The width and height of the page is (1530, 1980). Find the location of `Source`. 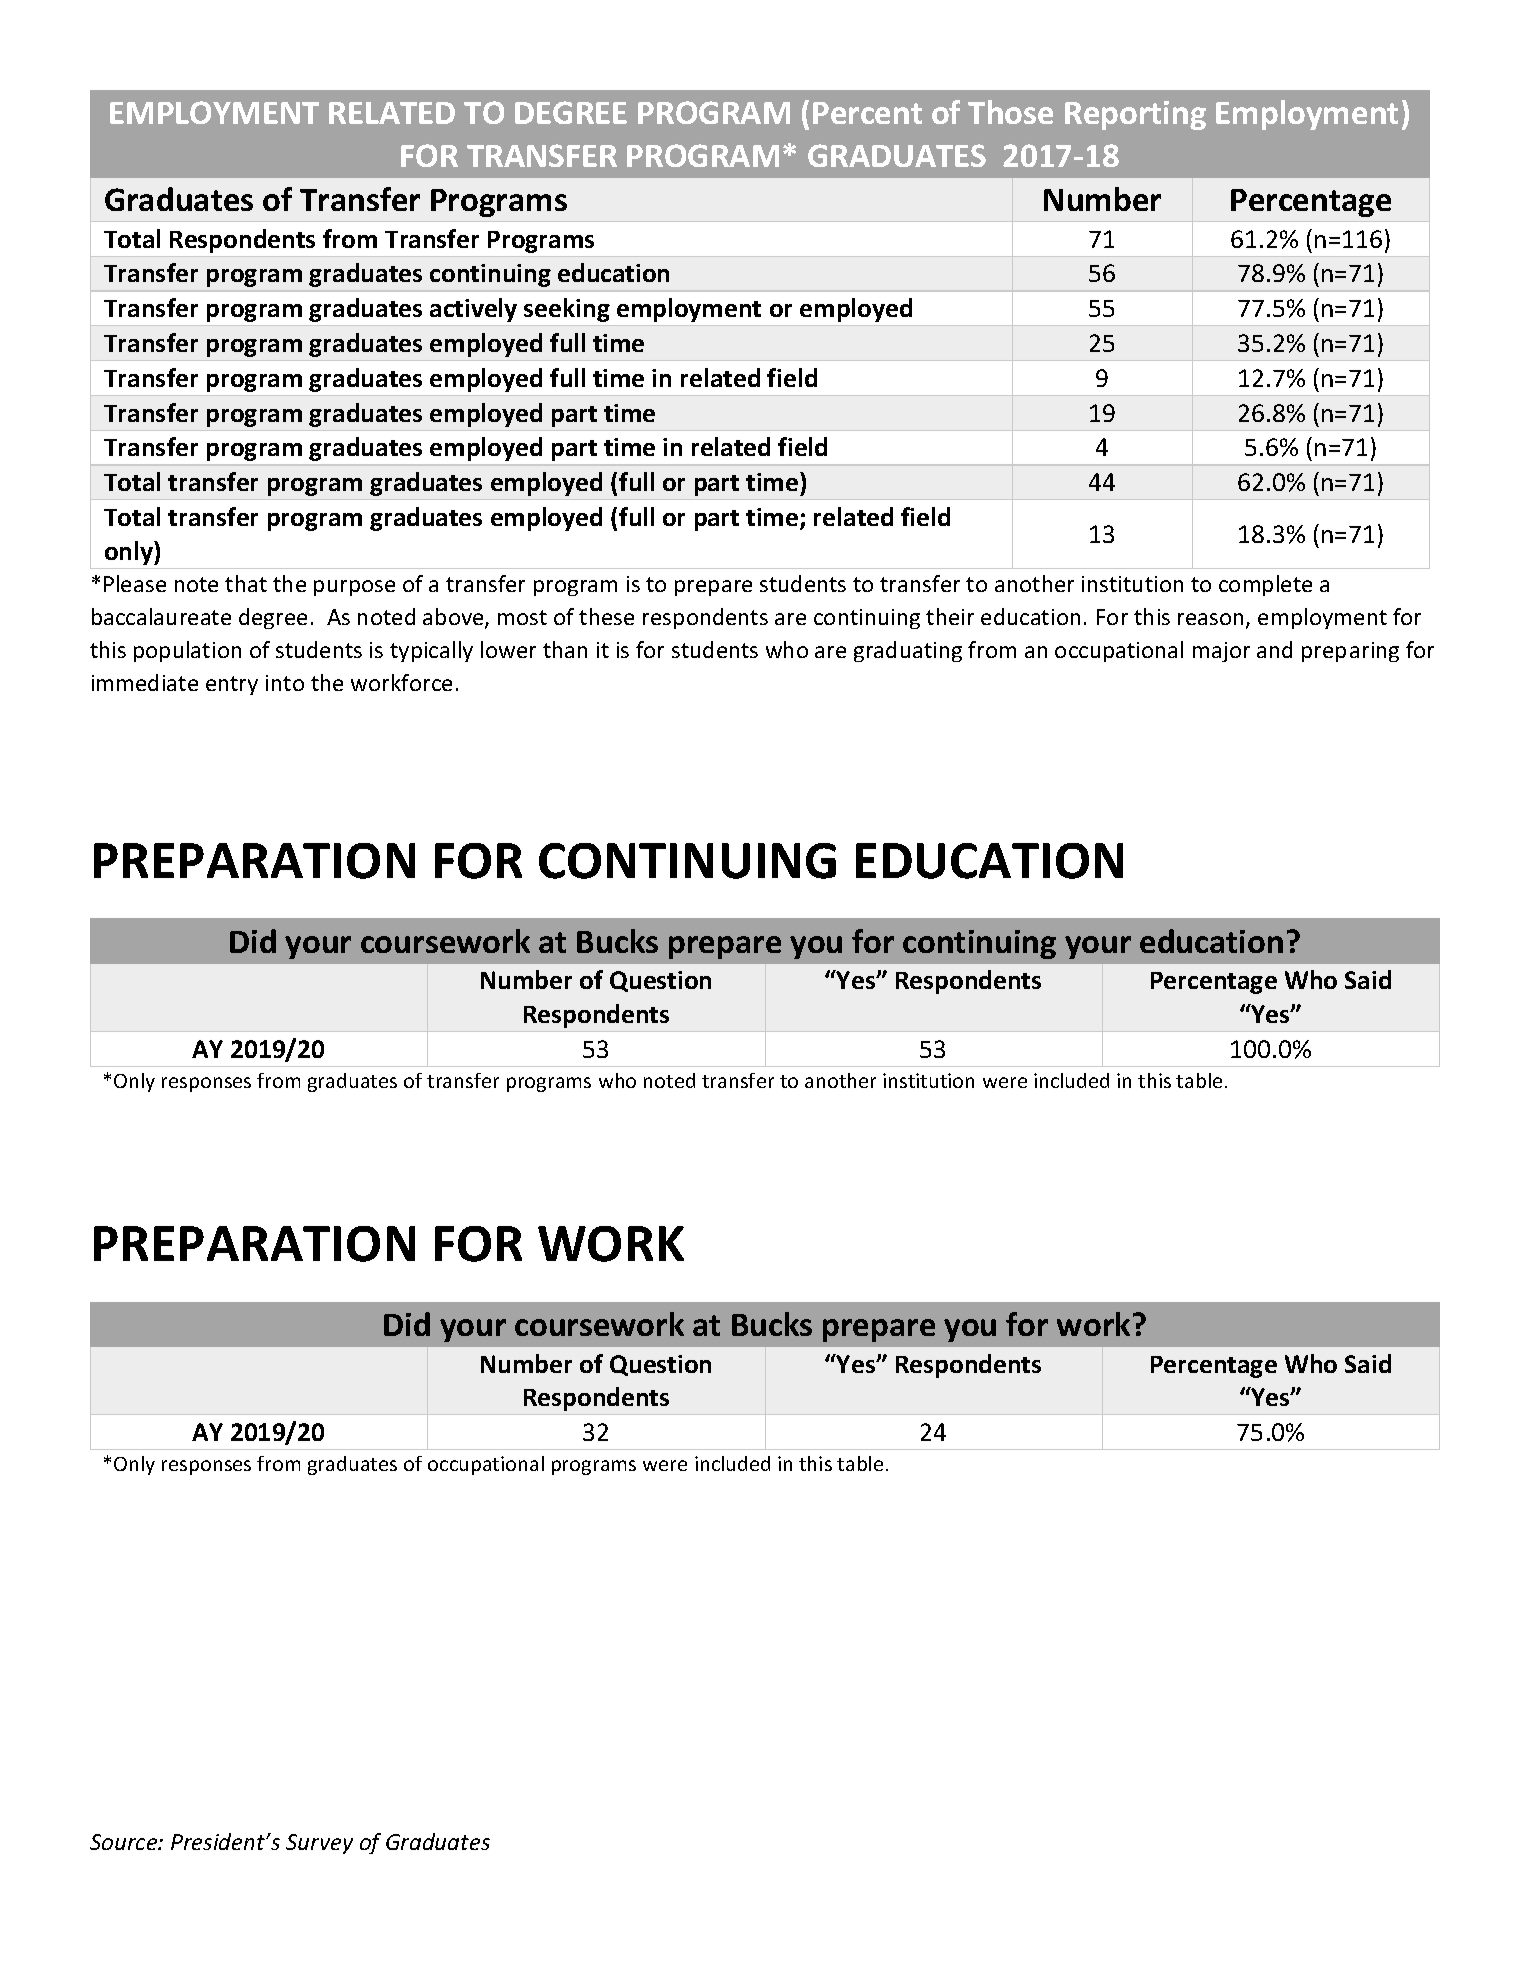

Source is located at coordinates (125, 1842).
